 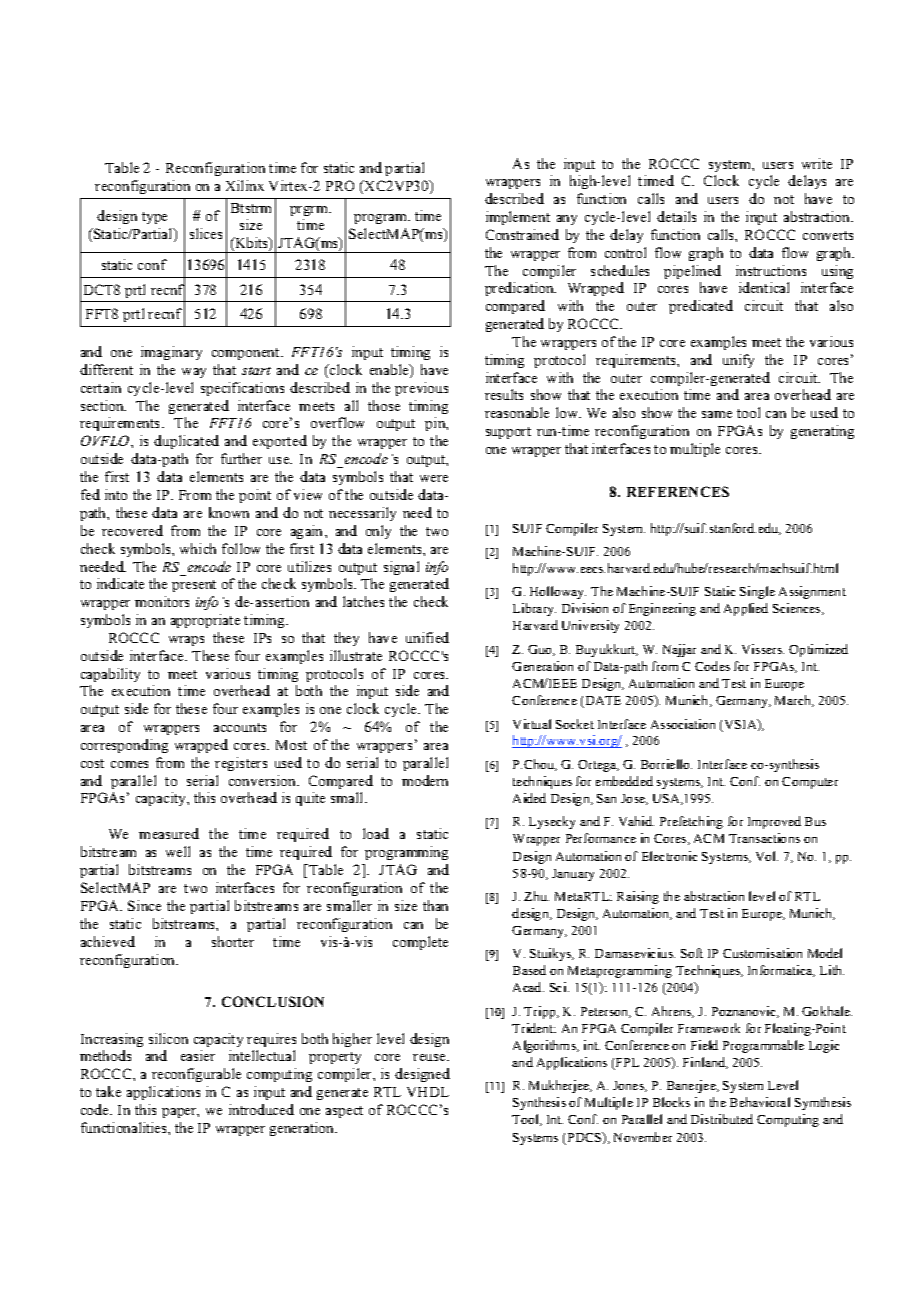 What do you see at coordinates (108, 1091) in the document?
I see `take` at bounding box center [108, 1091].
